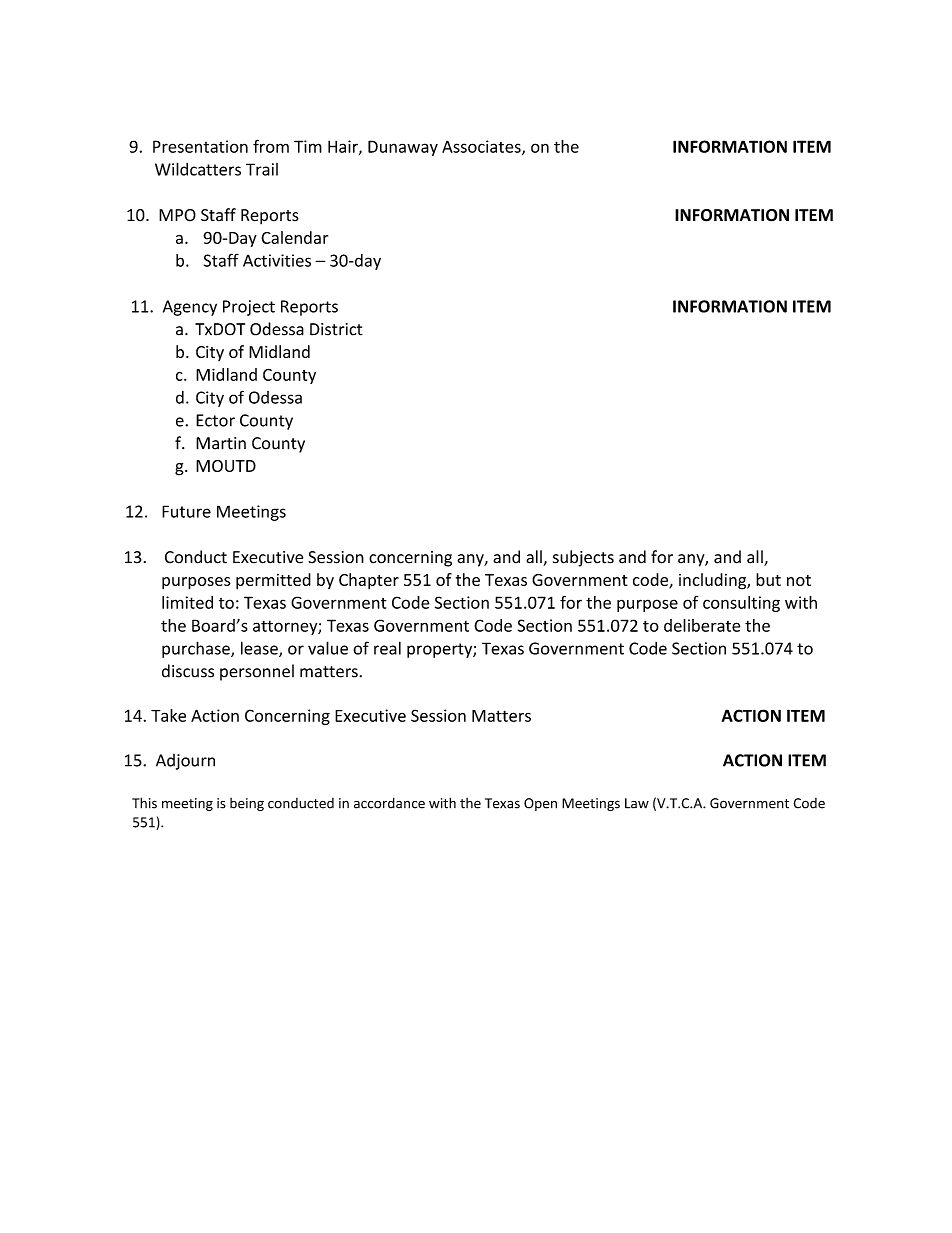  What do you see at coordinates (403, 148) in the page?
I see `Dunaway` at bounding box center [403, 148].
